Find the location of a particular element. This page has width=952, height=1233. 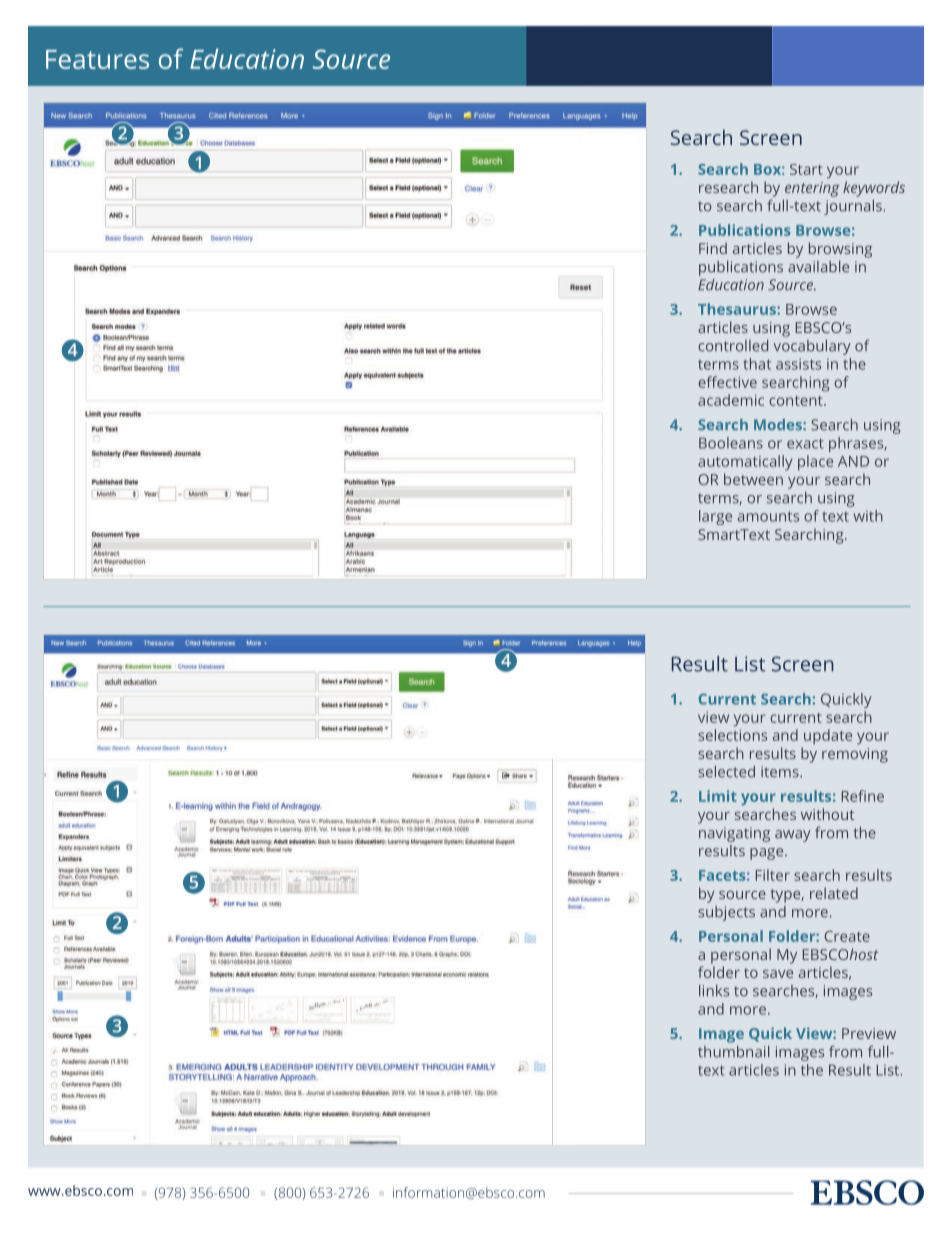

links is located at coordinates (714, 991).
